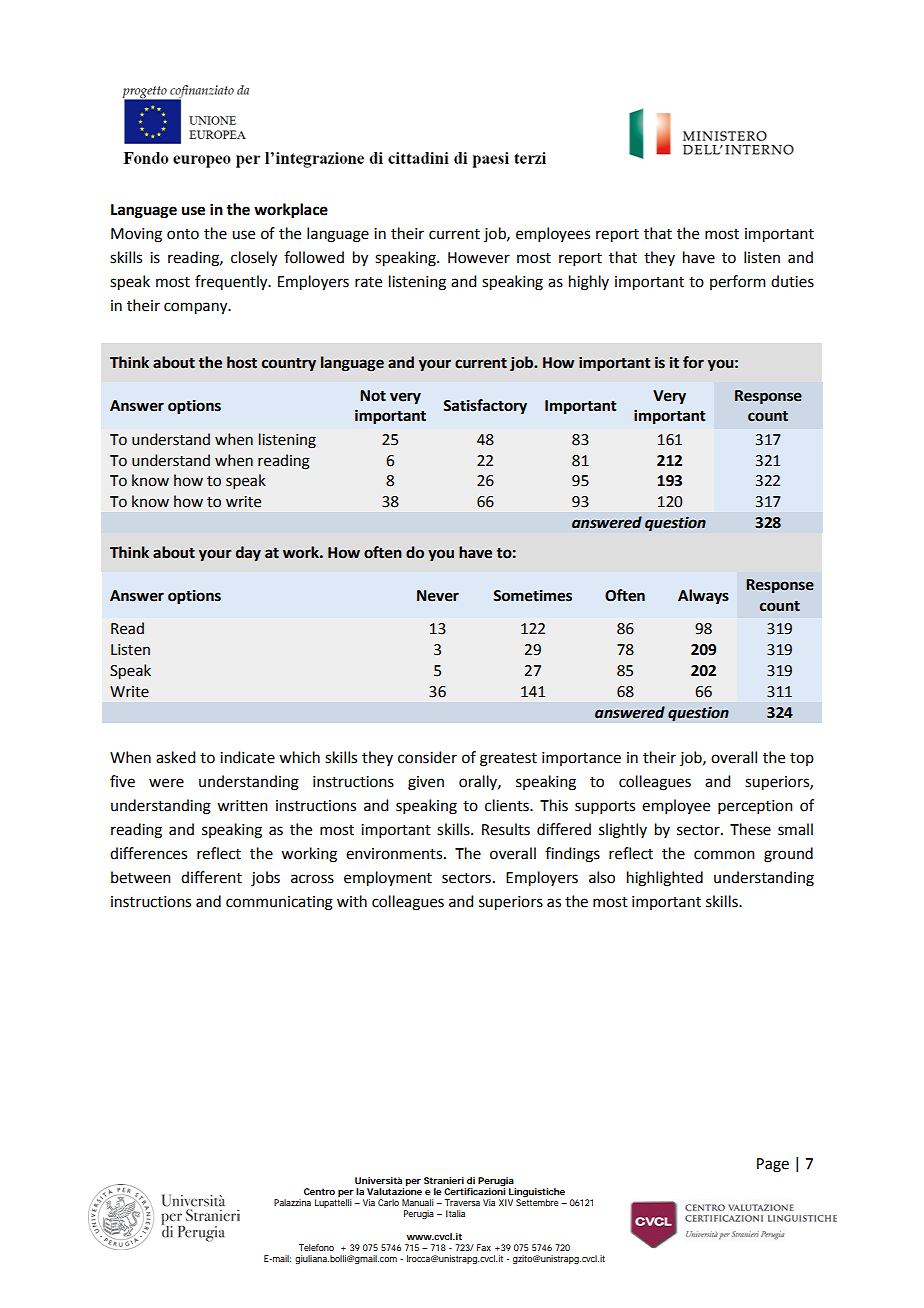  I want to click on Page, so click(773, 1165).
